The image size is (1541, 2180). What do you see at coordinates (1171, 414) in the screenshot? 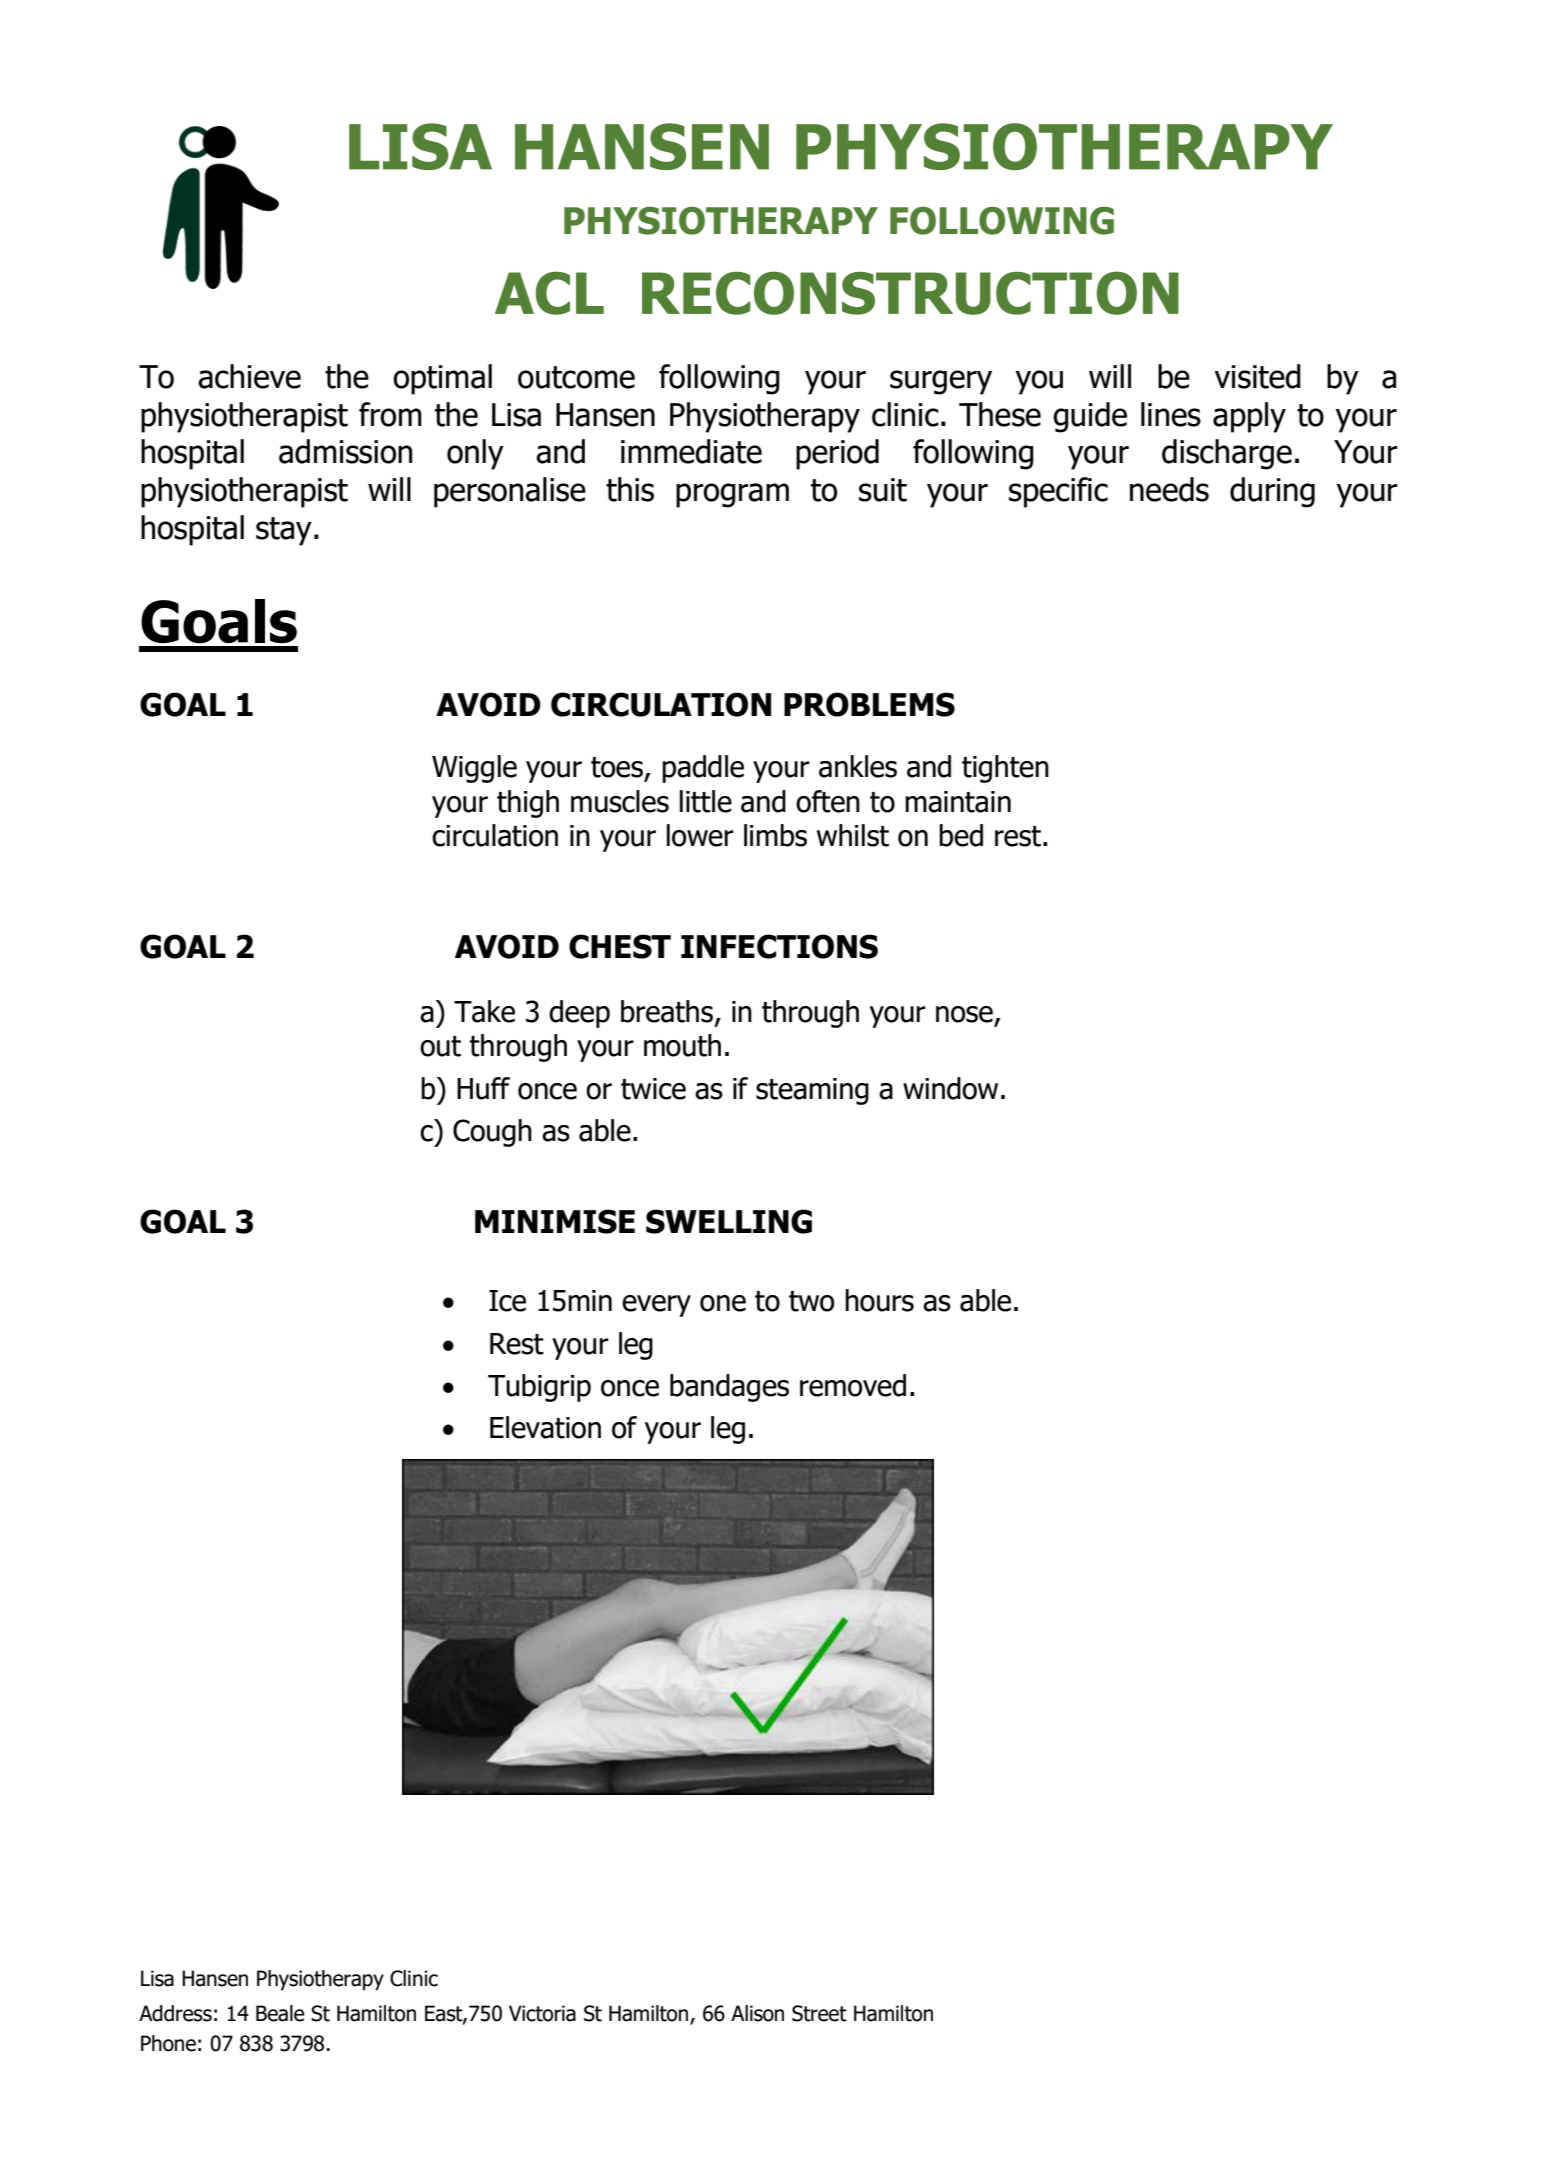
I see `lines` at bounding box center [1171, 414].
